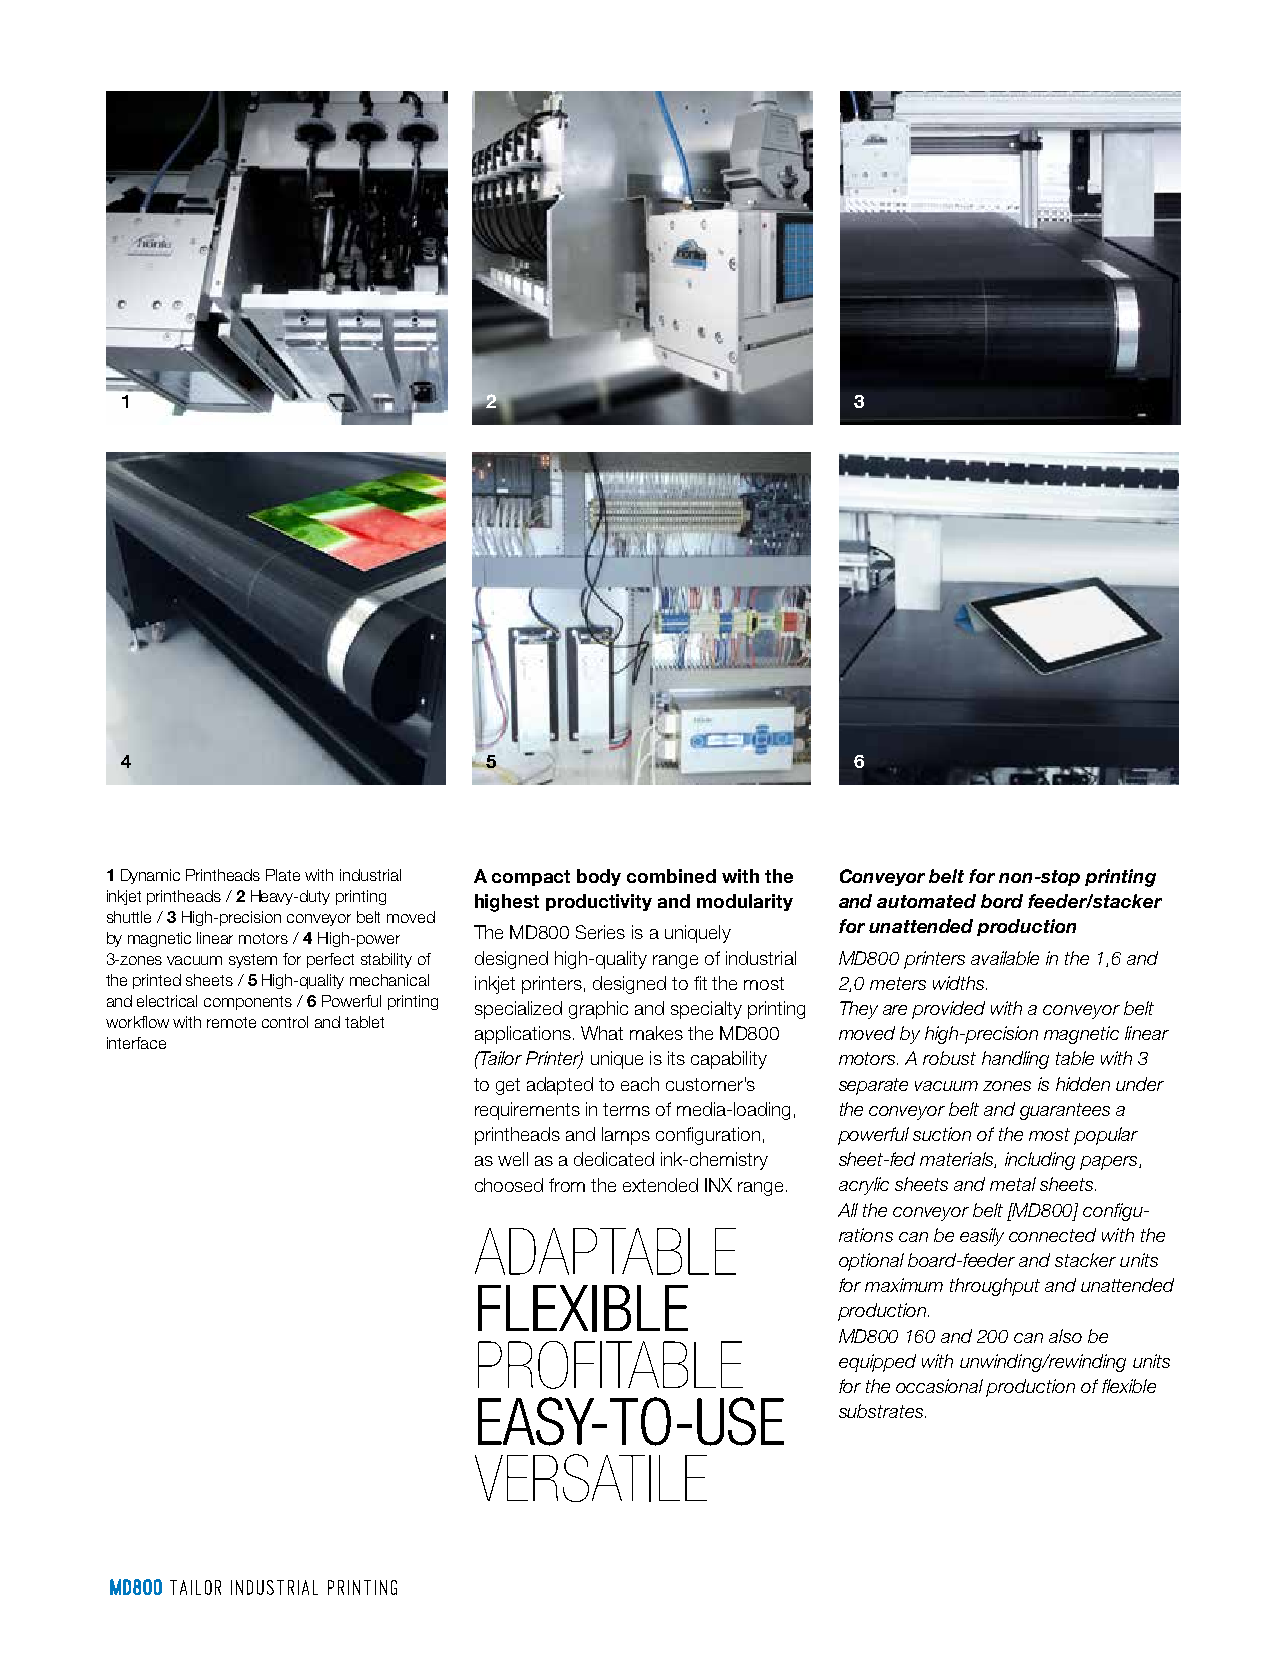 This document has height=1664, width=1286. What do you see at coordinates (283, 875) in the document?
I see `Plate` at bounding box center [283, 875].
